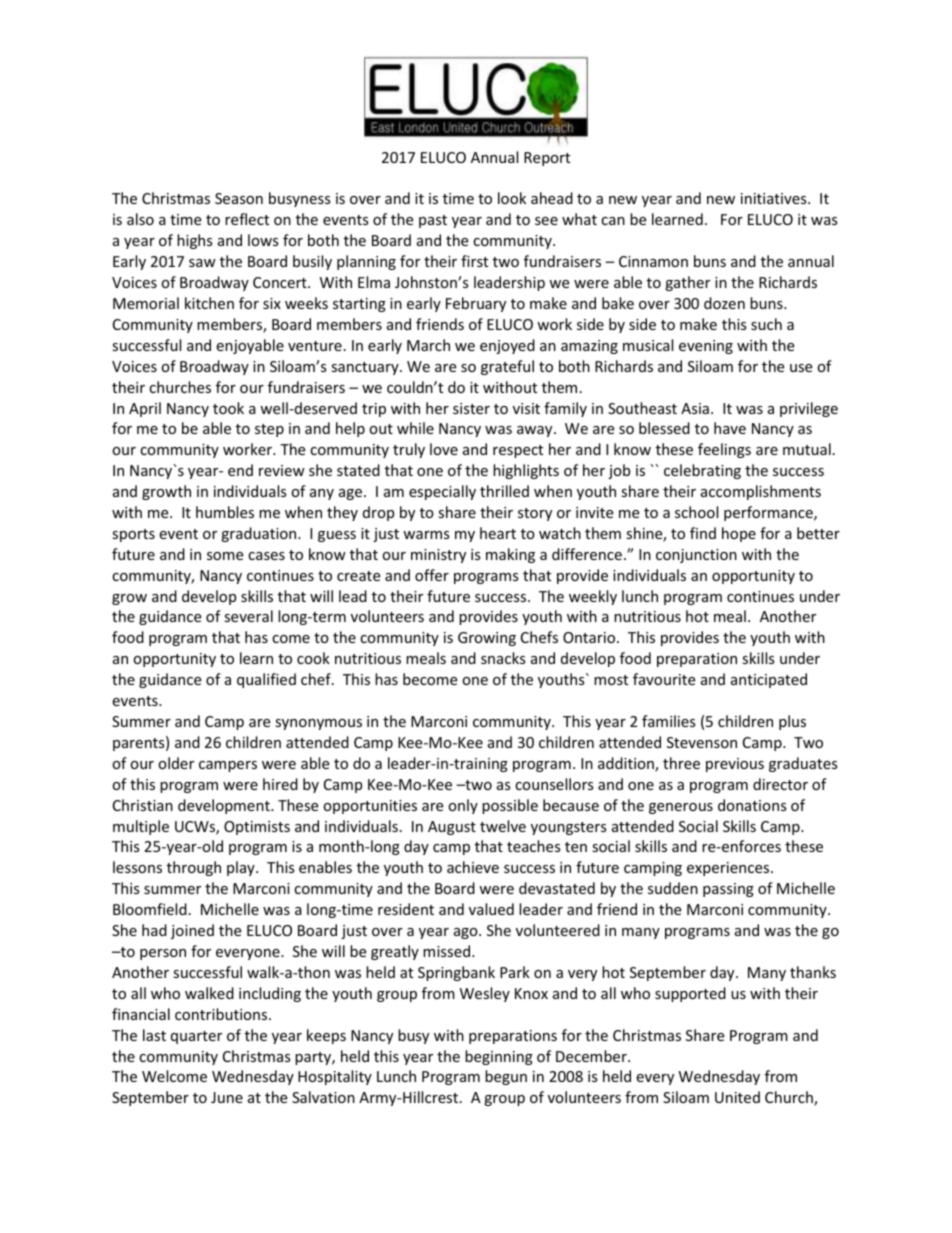  I want to click on review, so click(282, 470).
